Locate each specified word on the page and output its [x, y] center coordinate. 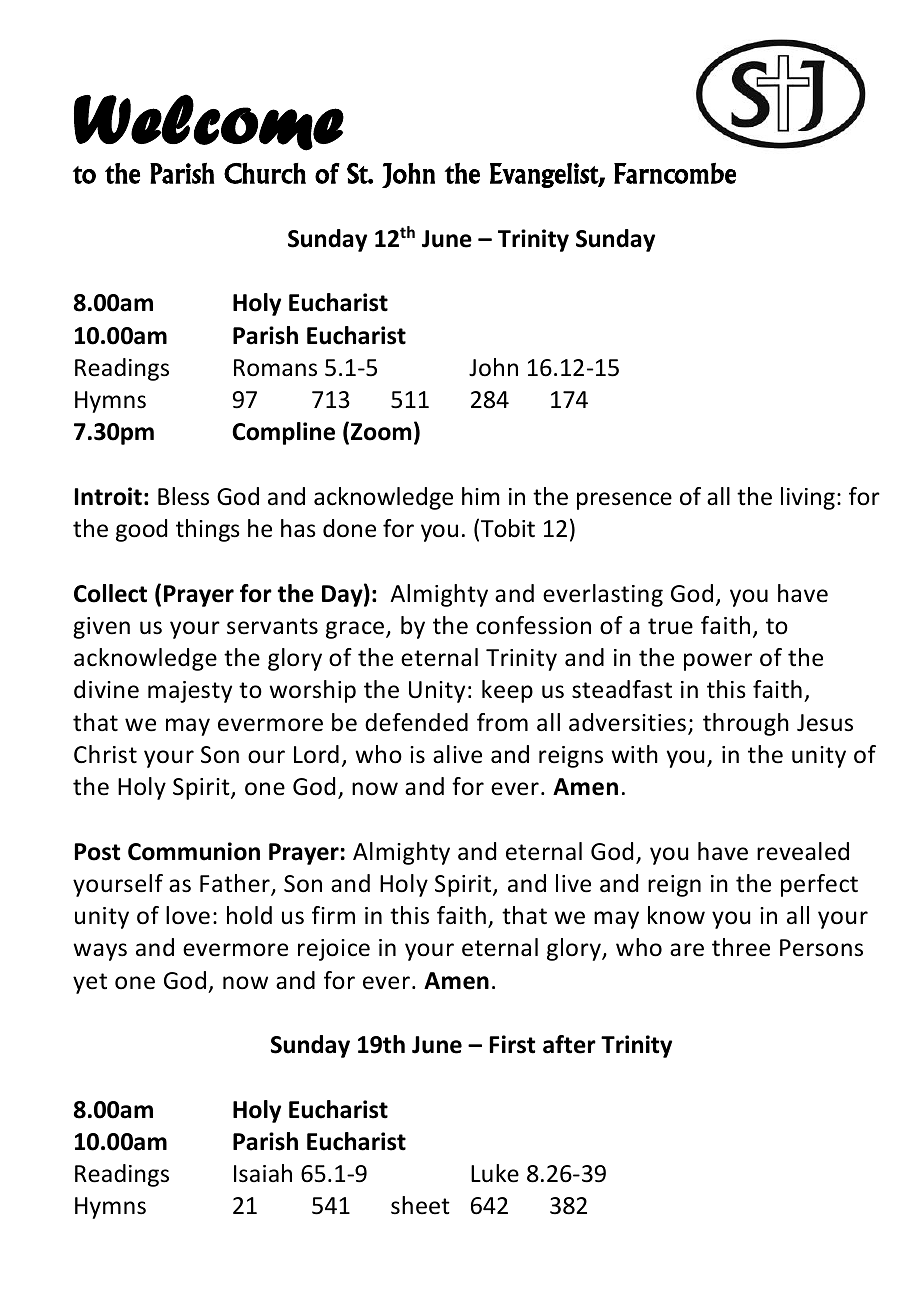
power [718, 662]
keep [507, 691]
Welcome [209, 122]
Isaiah [263, 1173]
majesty [190, 692]
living [808, 498]
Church [265, 173]
